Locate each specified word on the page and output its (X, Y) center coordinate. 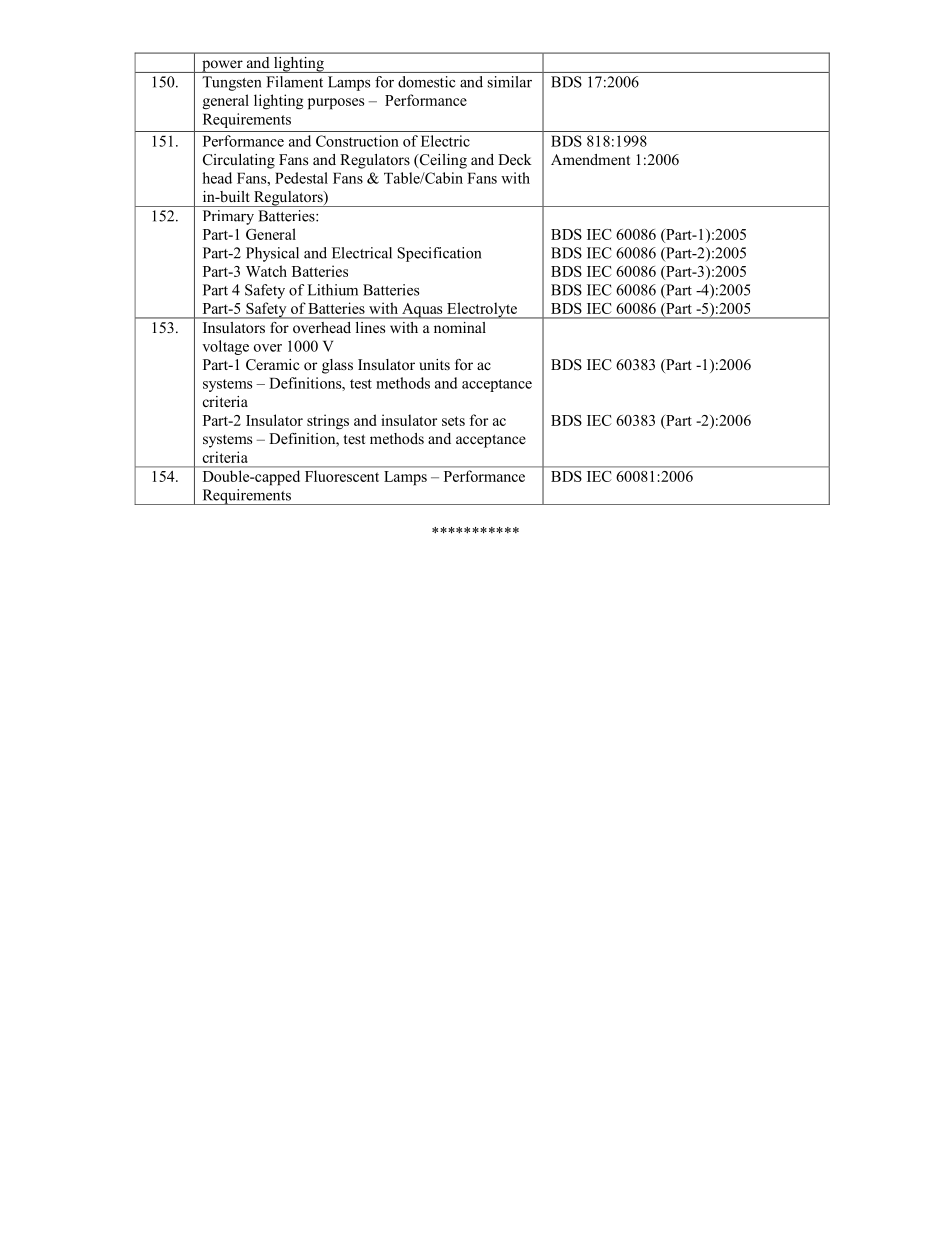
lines (370, 327)
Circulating (239, 161)
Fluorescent (342, 476)
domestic (426, 82)
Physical (272, 254)
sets (453, 421)
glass (337, 366)
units (434, 364)
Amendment (590, 159)
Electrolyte (482, 310)
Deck (515, 159)
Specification (440, 254)
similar (510, 82)
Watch (266, 271)
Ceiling (442, 161)
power (222, 66)
